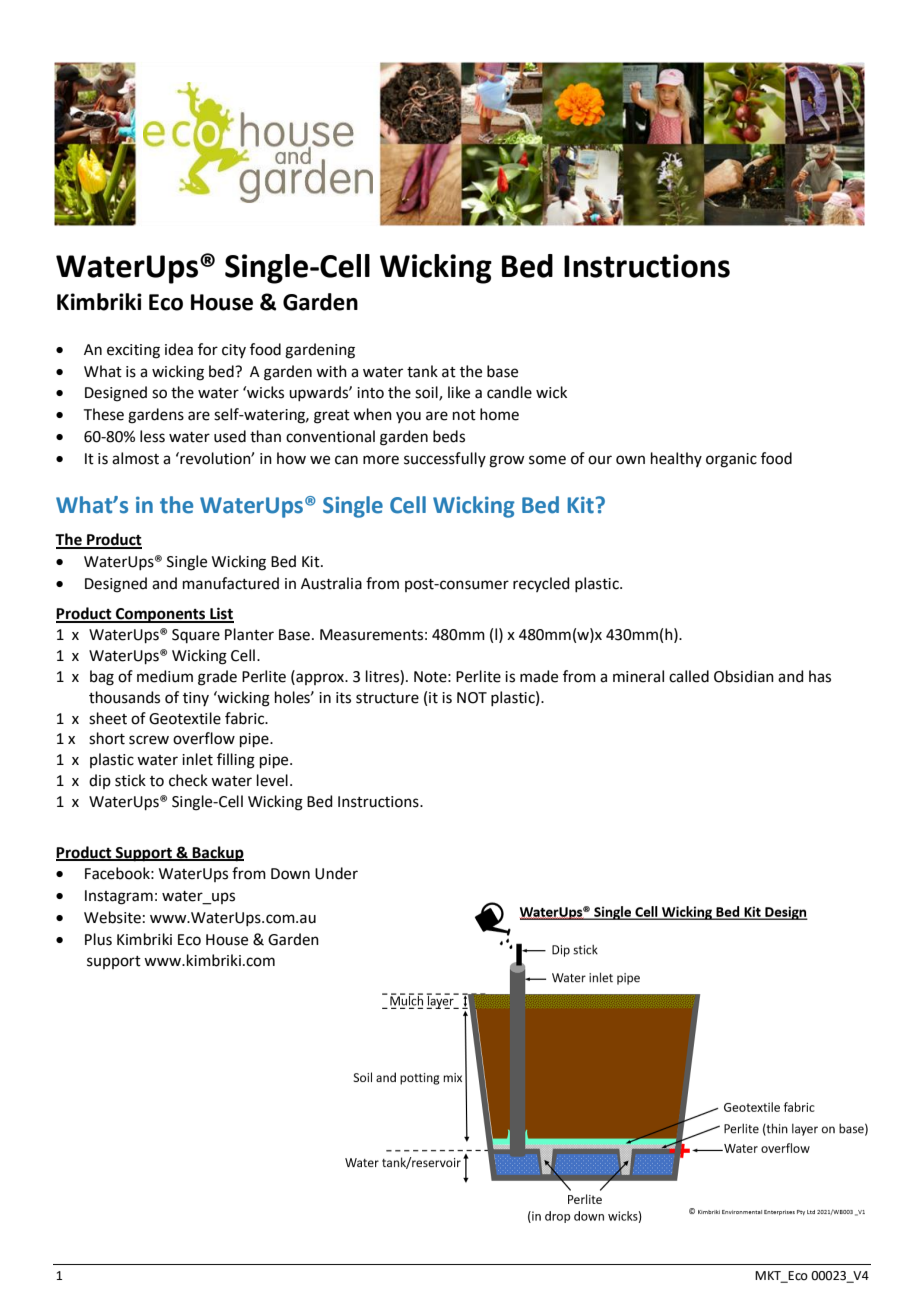 This screenshot has width=924, height=1308. What do you see at coordinates (231, 583) in the screenshot?
I see `manufactured` at bounding box center [231, 583].
